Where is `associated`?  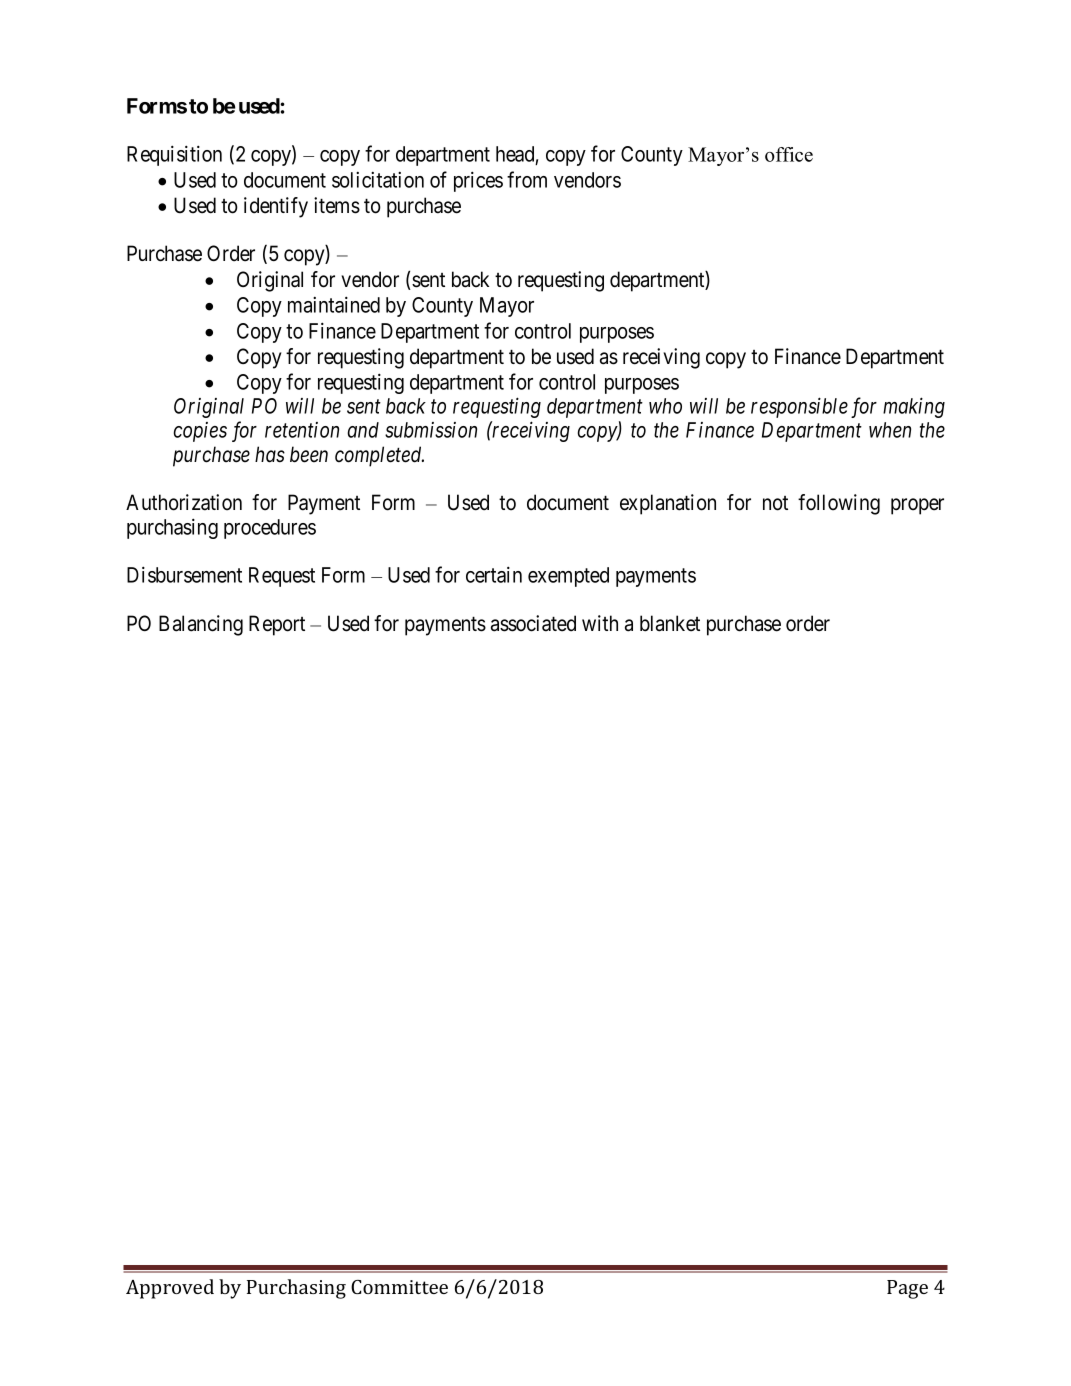 associated is located at coordinates (533, 623).
